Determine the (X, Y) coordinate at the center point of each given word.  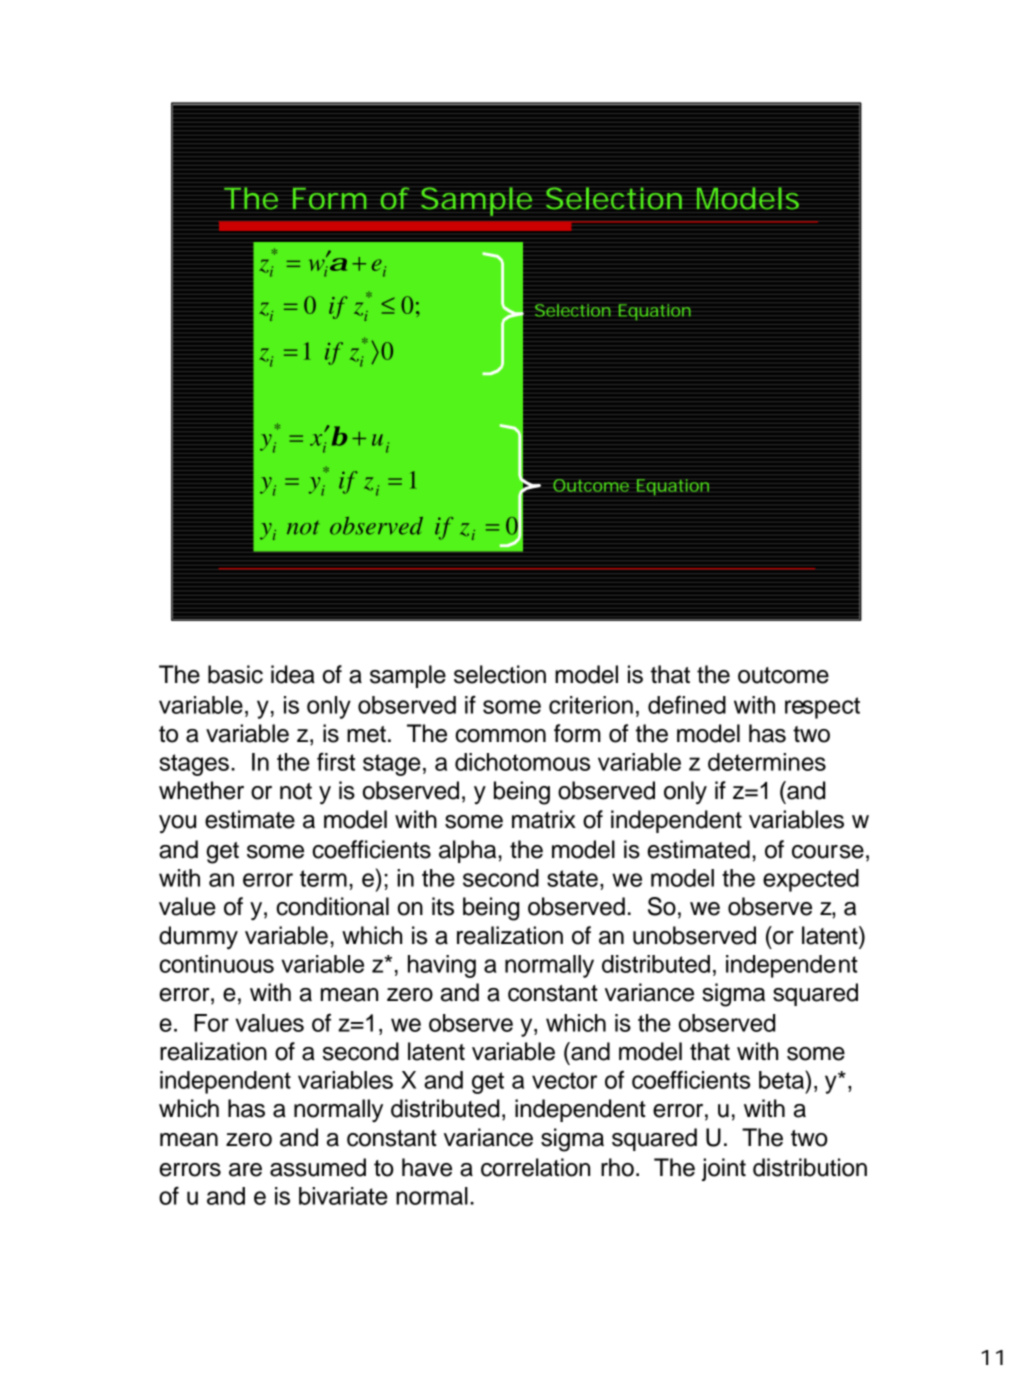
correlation (535, 1167)
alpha (469, 851)
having (442, 966)
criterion (591, 705)
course (828, 852)
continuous (216, 964)
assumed (318, 1167)
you (177, 824)
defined (687, 704)
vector (564, 1080)
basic (235, 674)
